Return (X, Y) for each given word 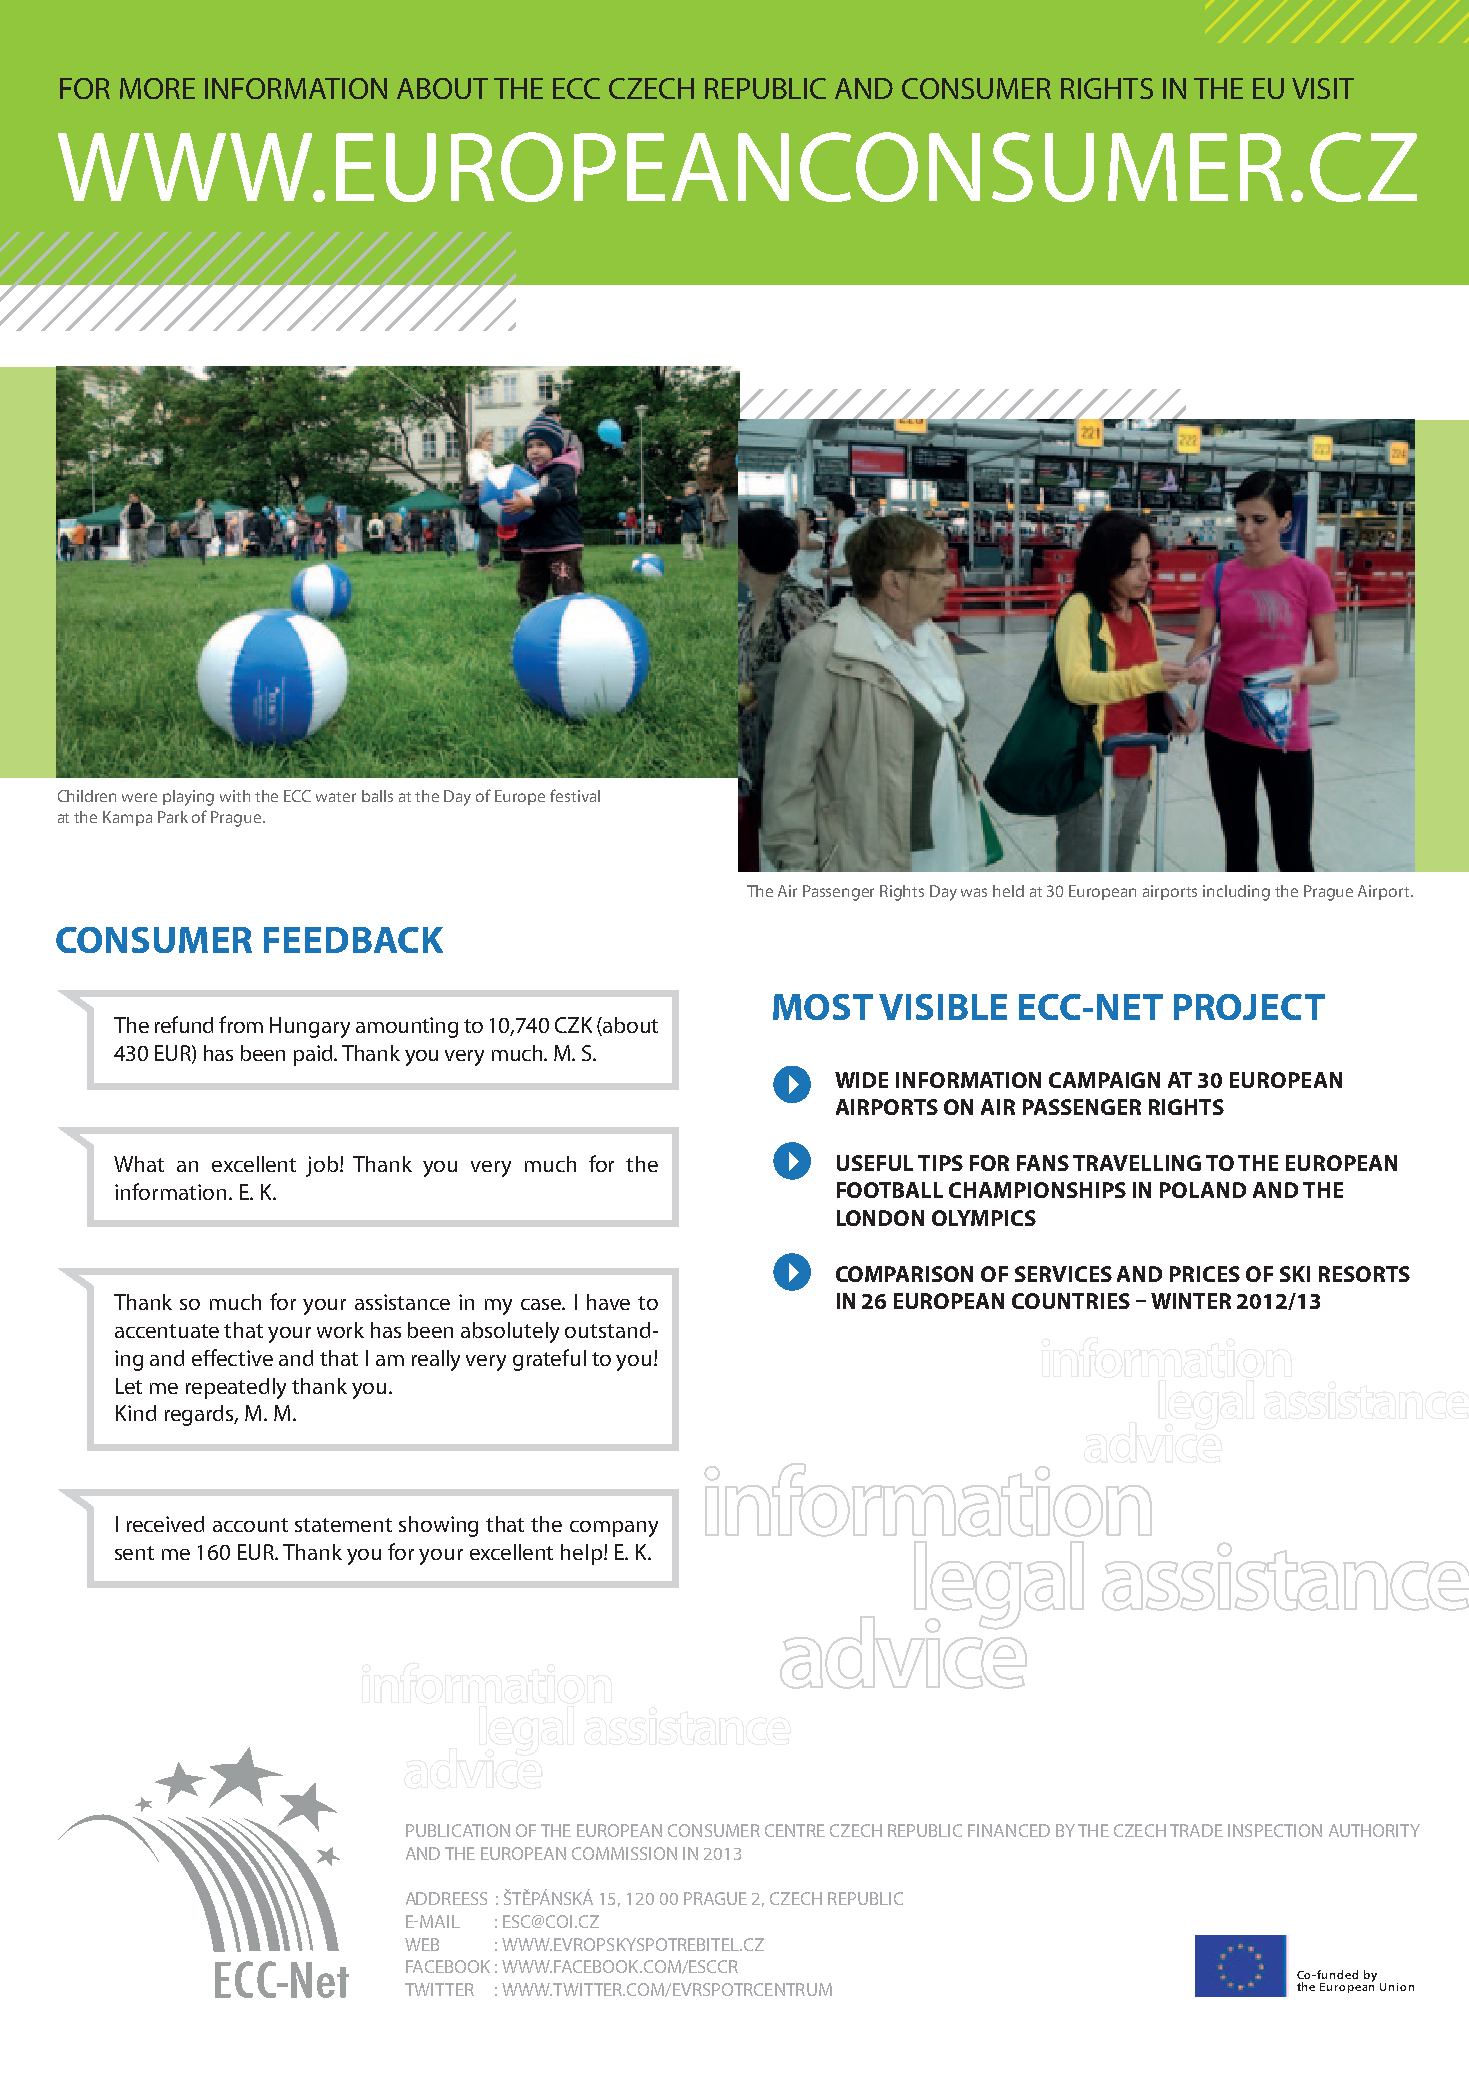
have (608, 1302)
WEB (422, 1944)
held (1008, 891)
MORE (157, 88)
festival (575, 795)
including (1236, 893)
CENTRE (795, 1830)
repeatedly (236, 1388)
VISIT (1323, 88)
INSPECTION (1275, 1830)
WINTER (1191, 1301)
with (235, 796)
